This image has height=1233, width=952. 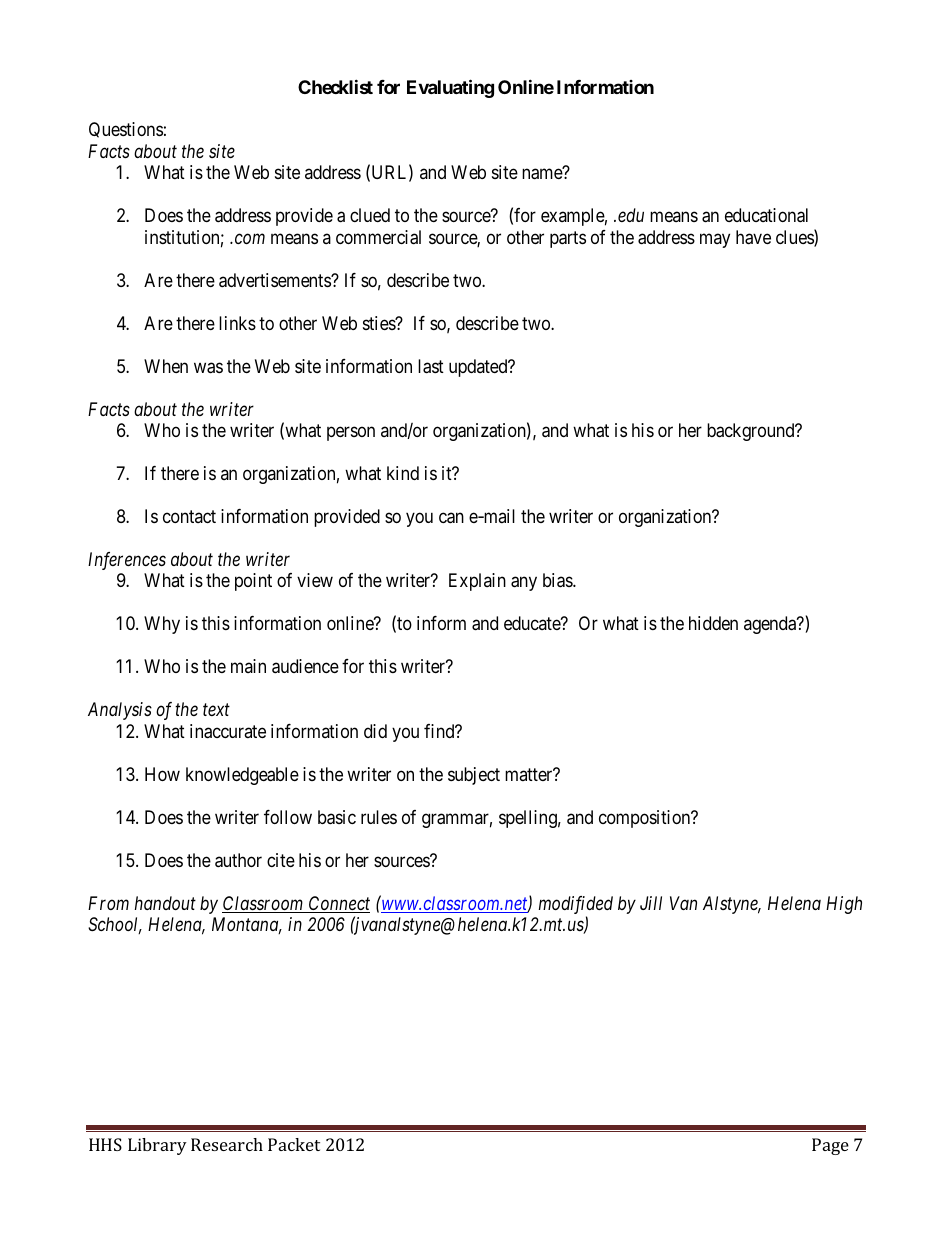 I want to click on Questions, so click(x=126, y=130).
